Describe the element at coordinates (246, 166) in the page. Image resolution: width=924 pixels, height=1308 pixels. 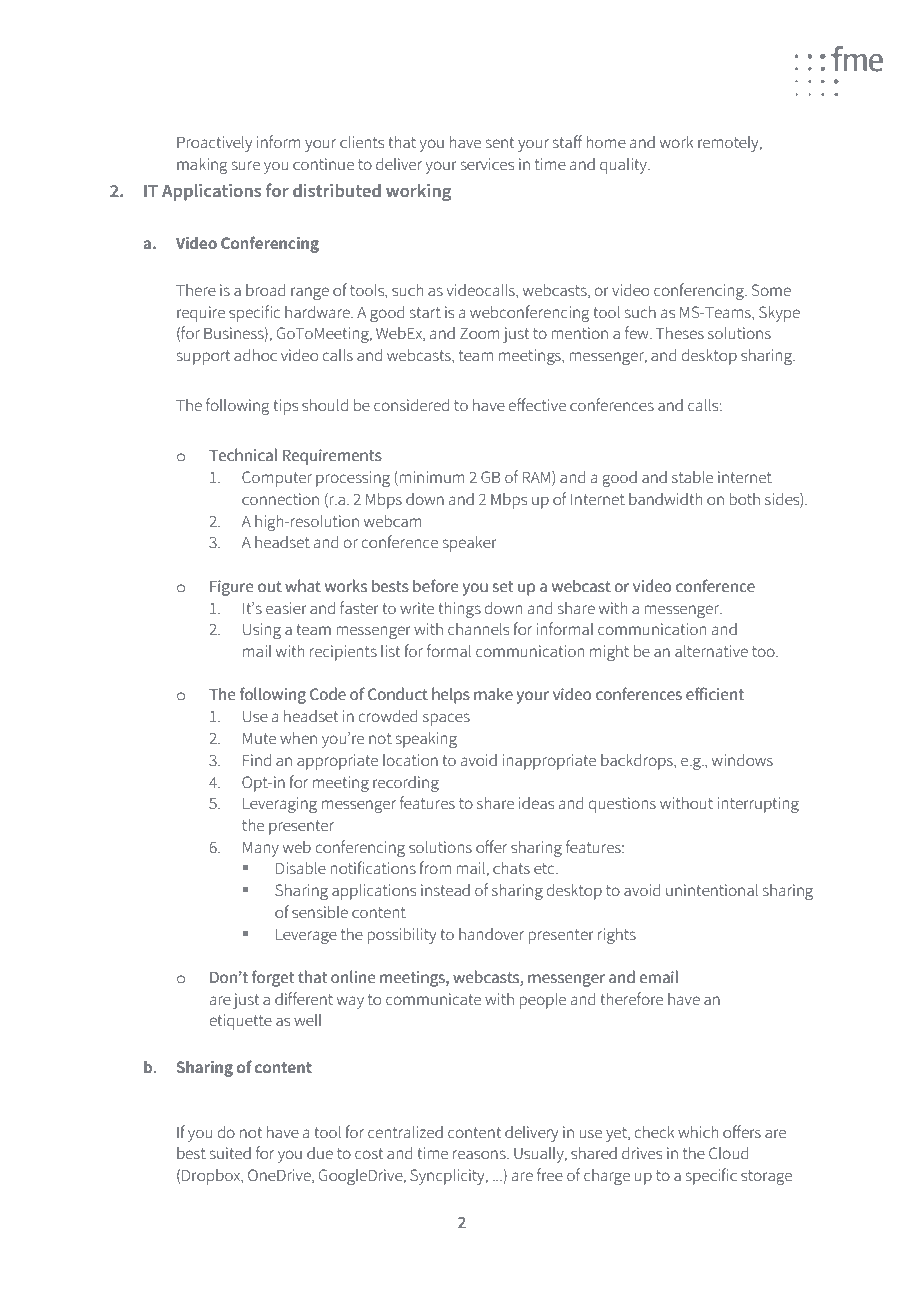
I see `sure` at that location.
